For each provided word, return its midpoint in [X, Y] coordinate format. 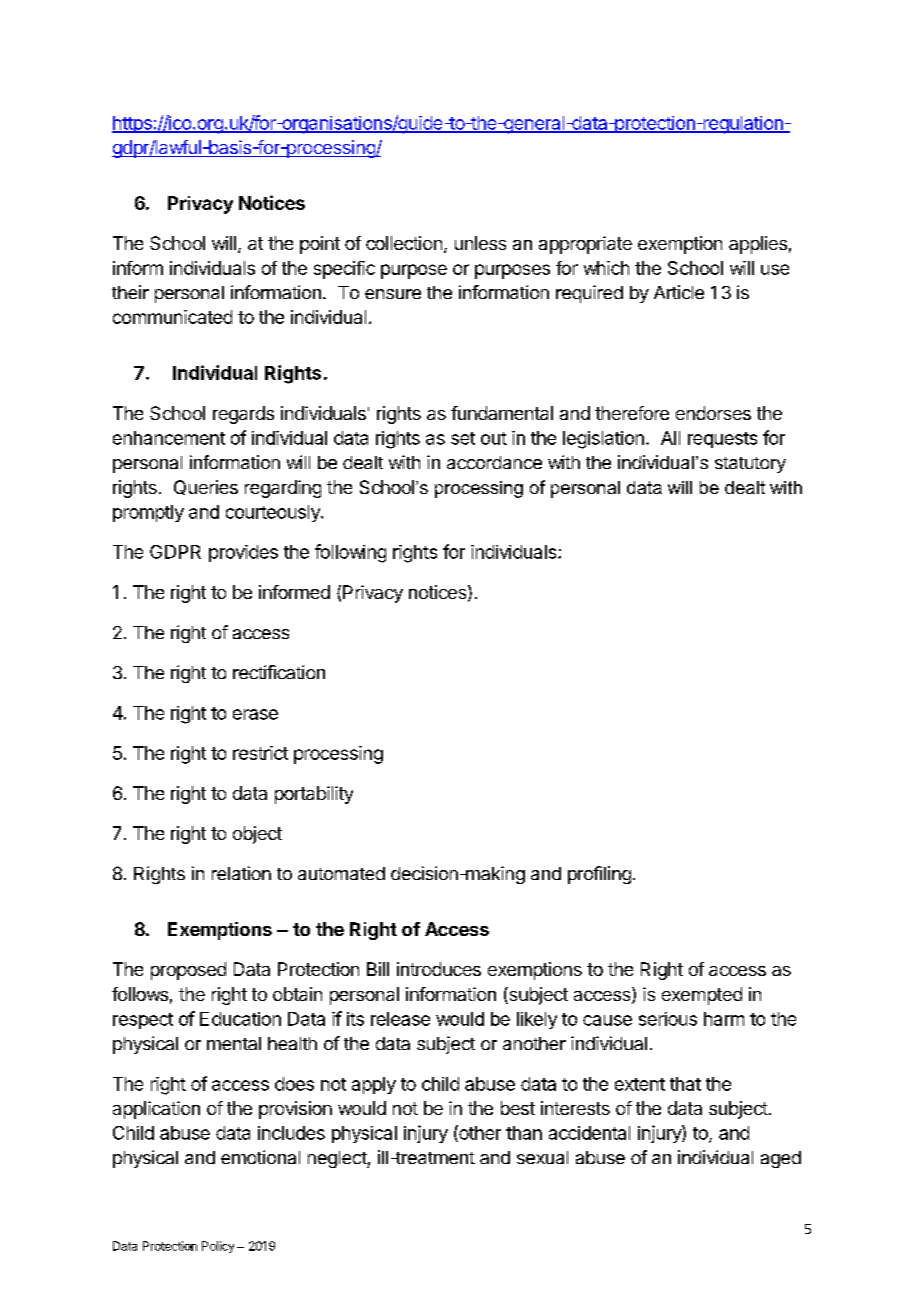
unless [480, 243]
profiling [599, 875]
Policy [218, 1247]
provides [243, 553]
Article [679, 292]
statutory [750, 465]
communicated [172, 317]
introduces [439, 969]
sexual [542, 1157]
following [350, 553]
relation [241, 873]
